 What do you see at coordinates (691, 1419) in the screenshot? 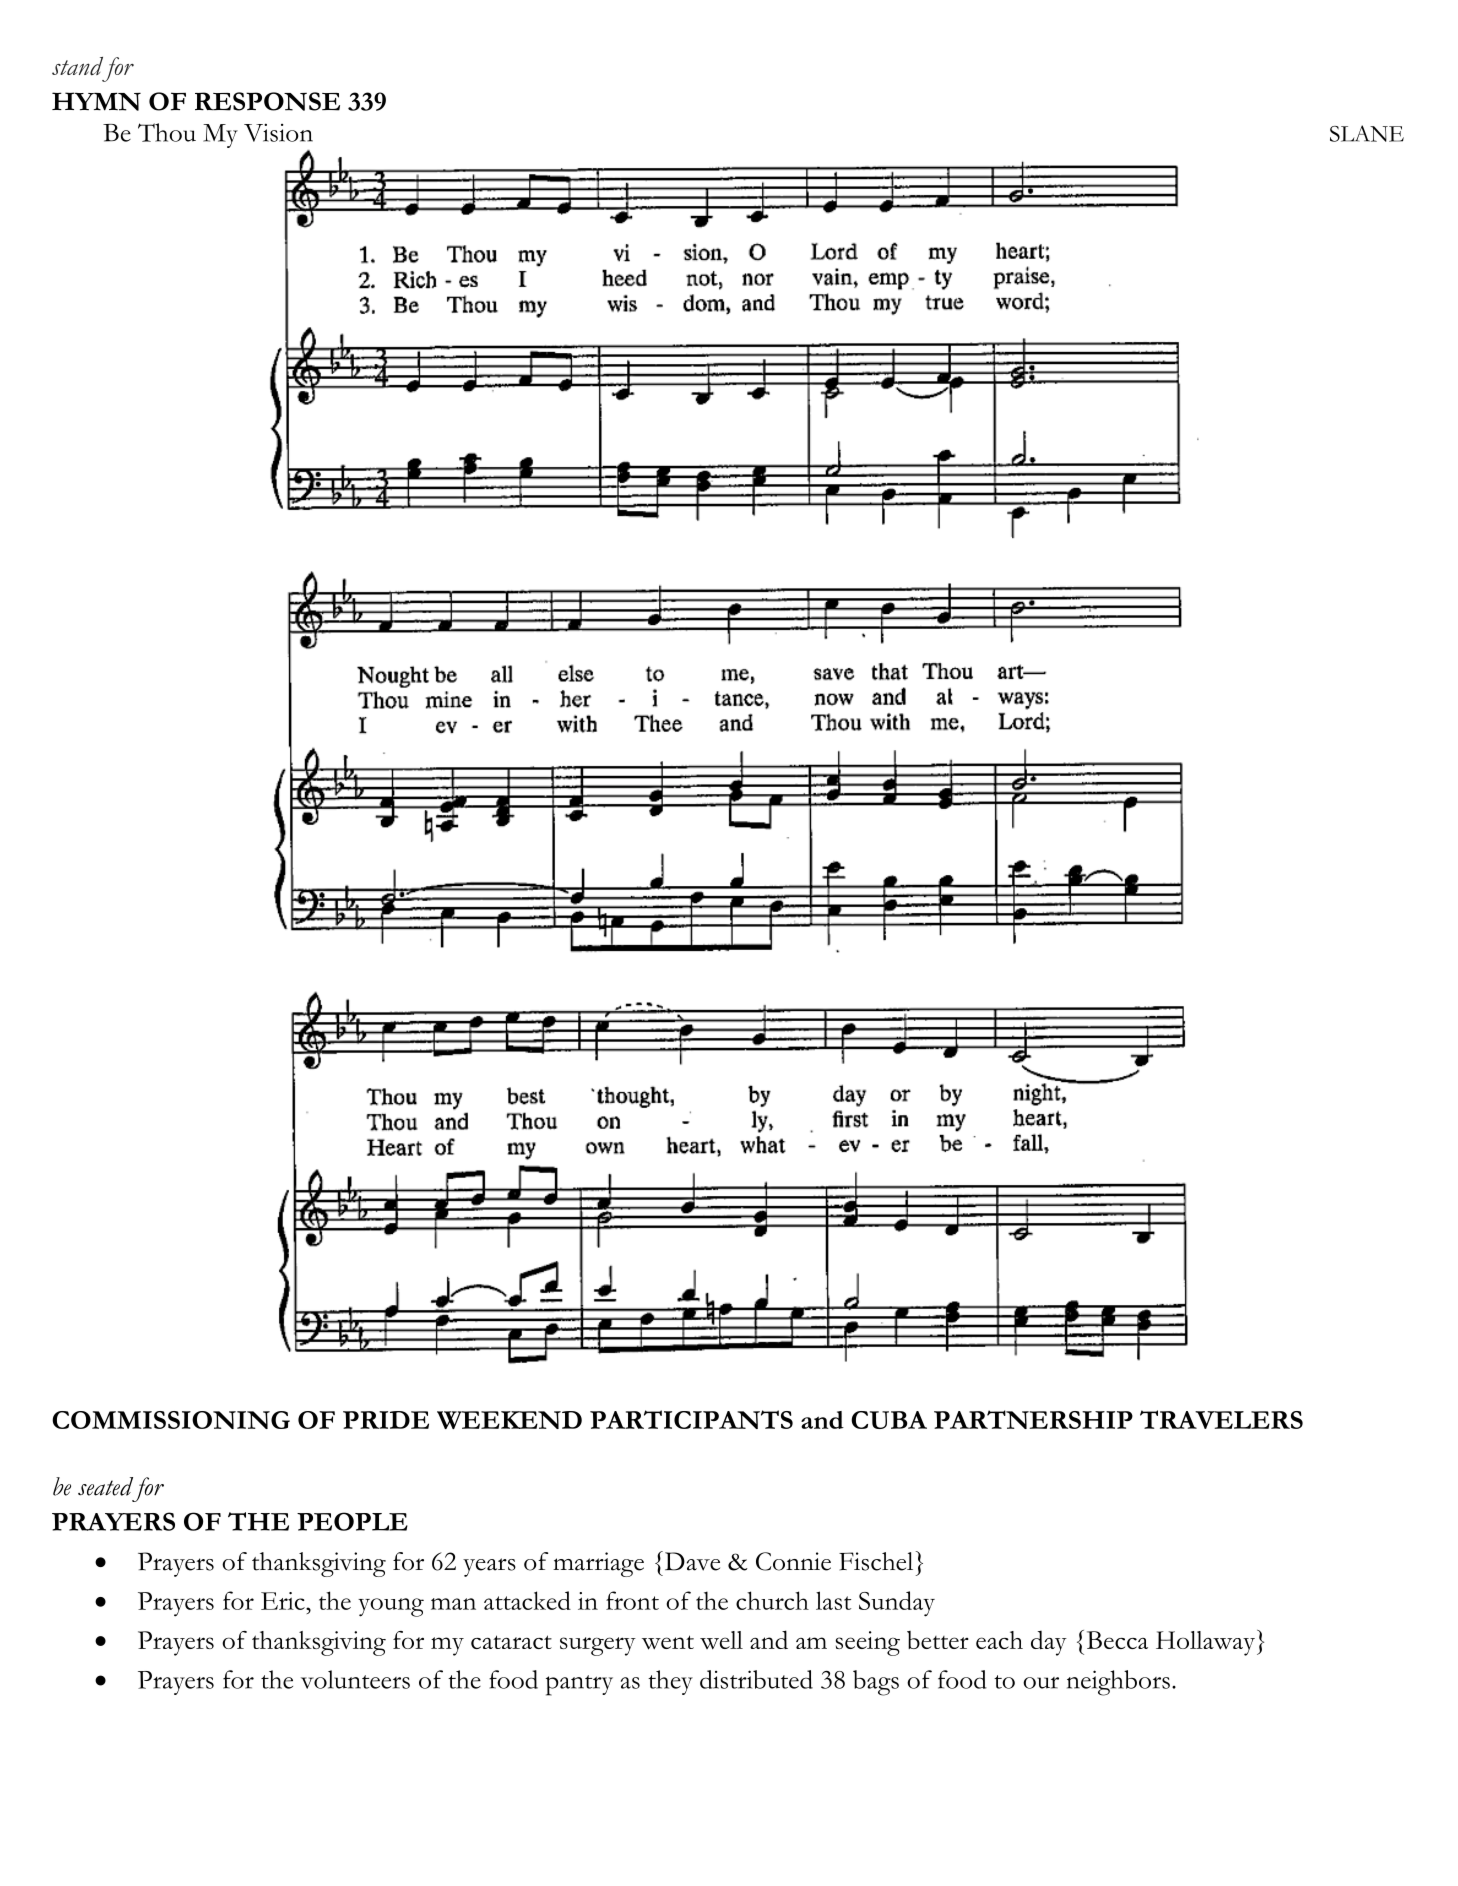
I see `PARTICIPANTS` at bounding box center [691, 1419].
